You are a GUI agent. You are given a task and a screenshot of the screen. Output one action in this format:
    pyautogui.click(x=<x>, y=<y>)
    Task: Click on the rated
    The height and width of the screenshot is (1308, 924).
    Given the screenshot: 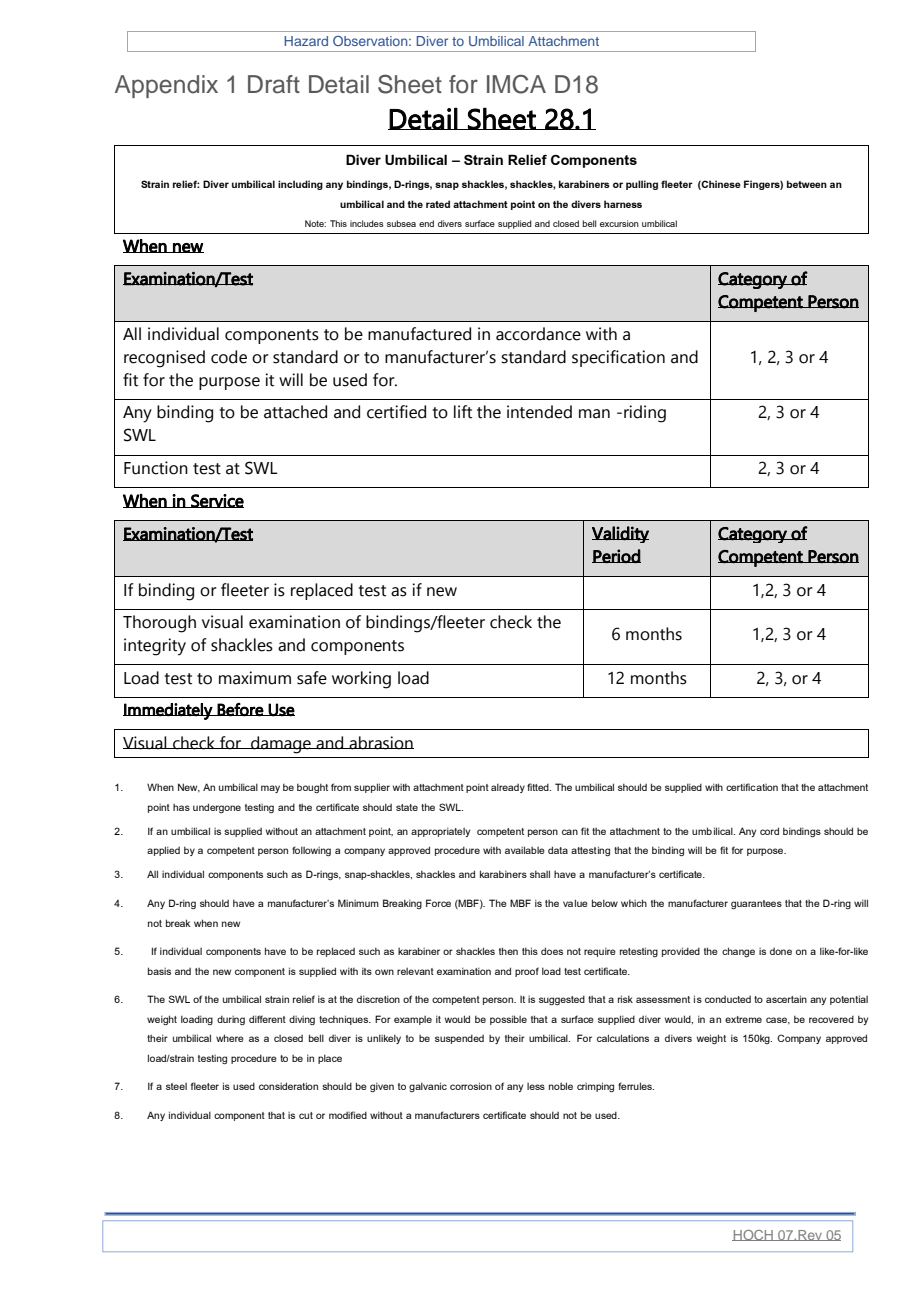 What is the action you would take?
    pyautogui.click(x=438, y=204)
